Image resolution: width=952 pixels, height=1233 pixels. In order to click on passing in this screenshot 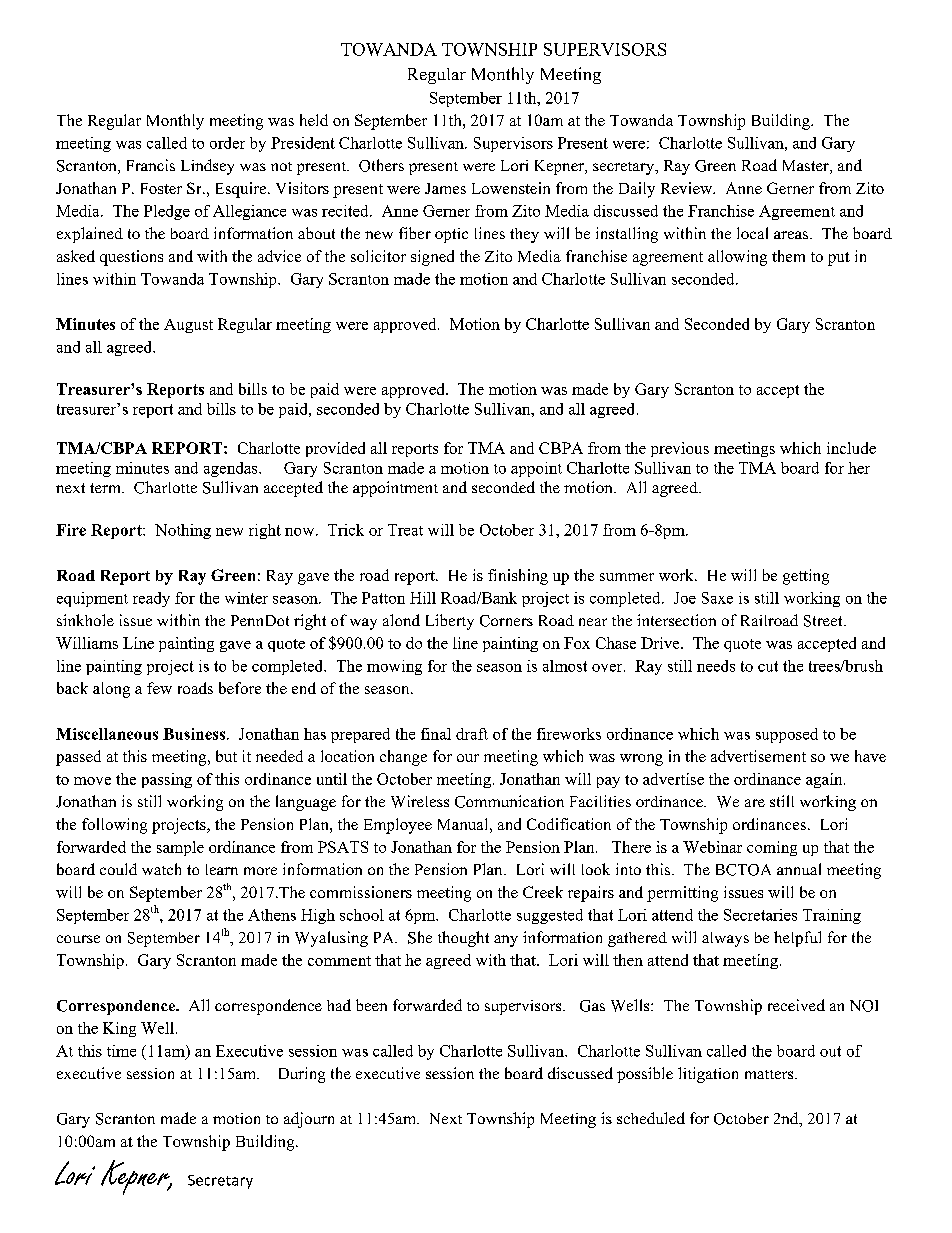, I will do `click(167, 780)`.
